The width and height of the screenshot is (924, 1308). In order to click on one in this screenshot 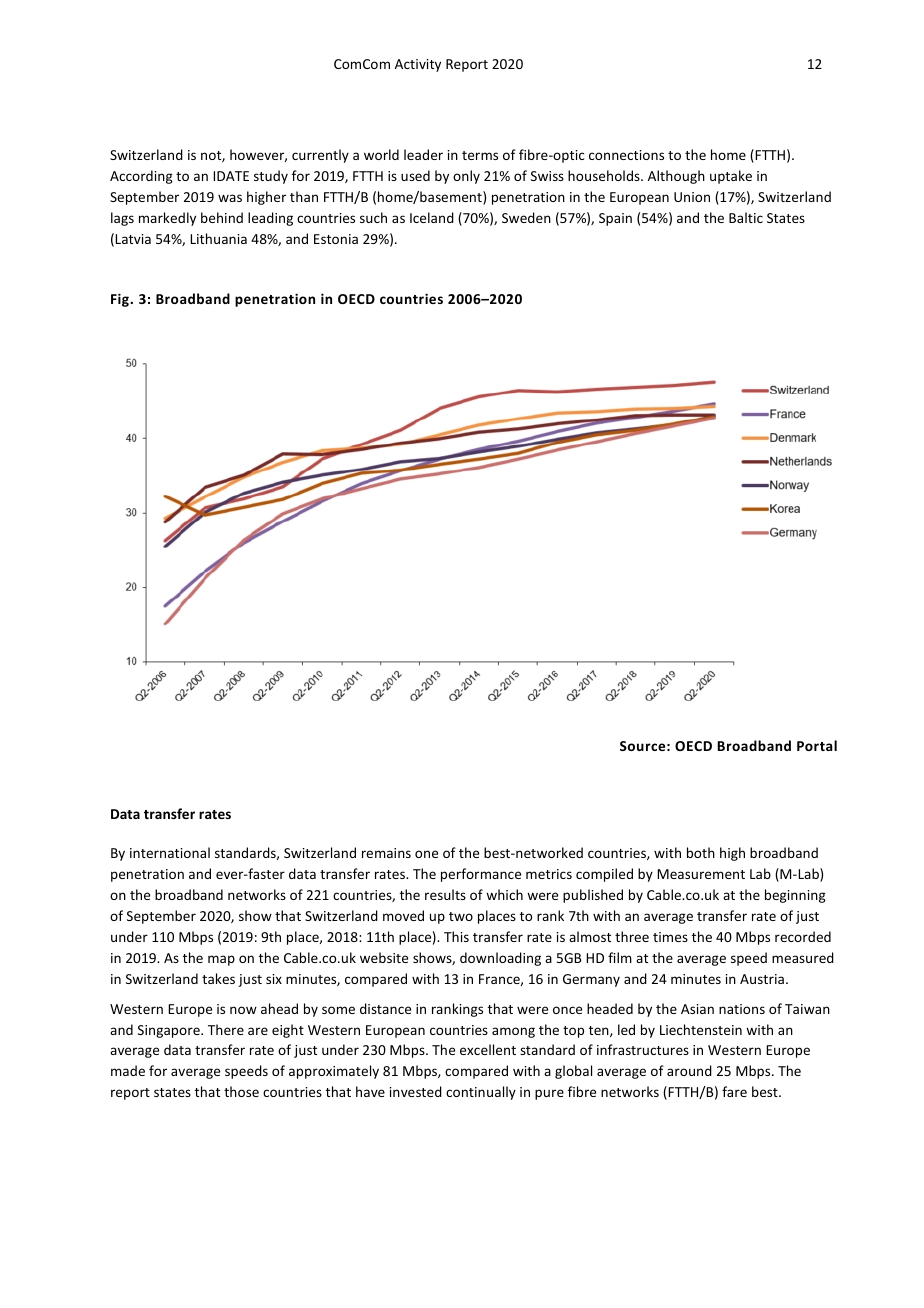, I will do `click(426, 854)`.
